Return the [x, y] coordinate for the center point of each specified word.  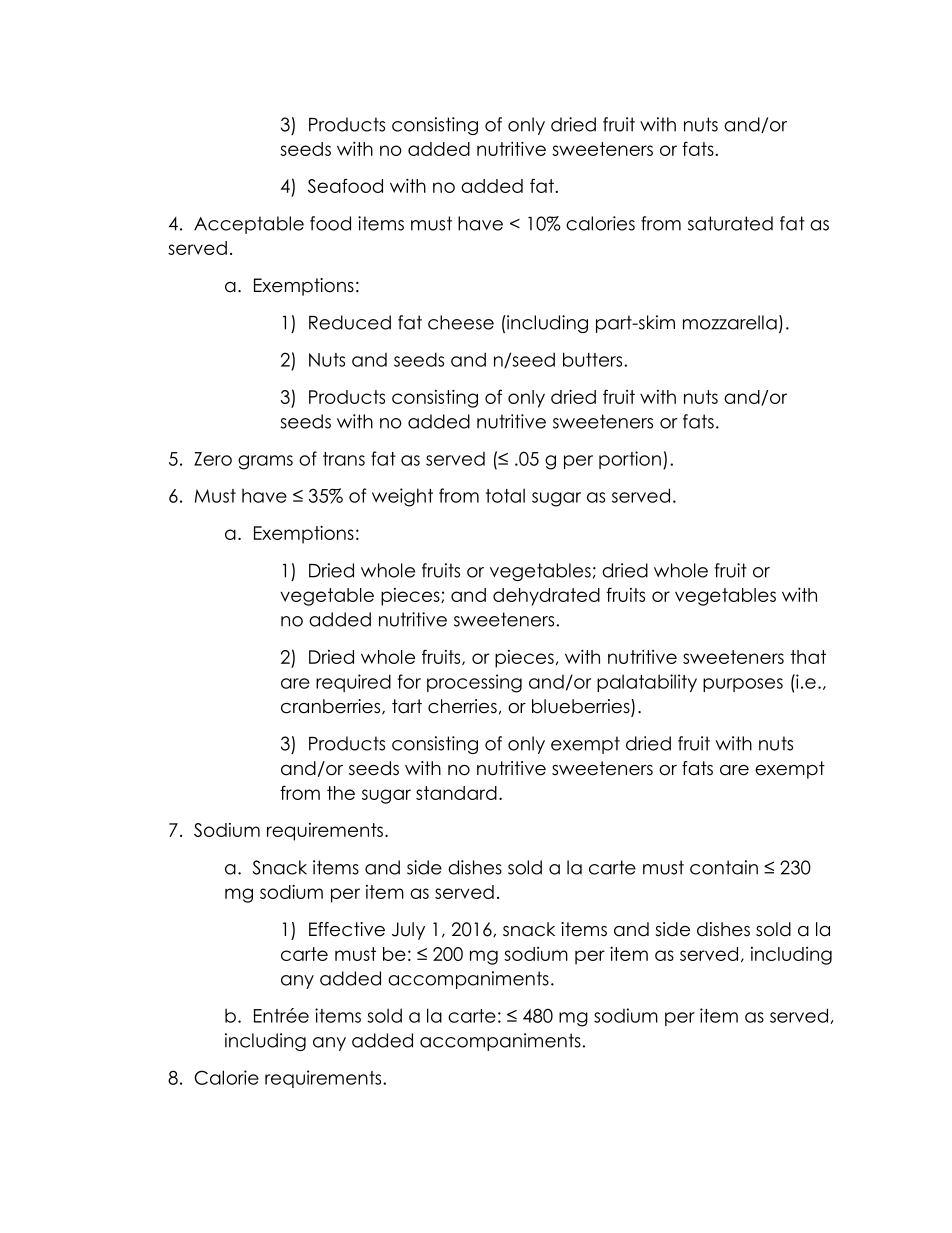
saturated [730, 223]
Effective [347, 929]
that [808, 657]
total [505, 495]
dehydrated [546, 597]
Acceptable [249, 225]
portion [630, 460]
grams [265, 462]
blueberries [582, 707]
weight [402, 497]
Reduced [350, 322]
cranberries [332, 707]
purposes [743, 685]
